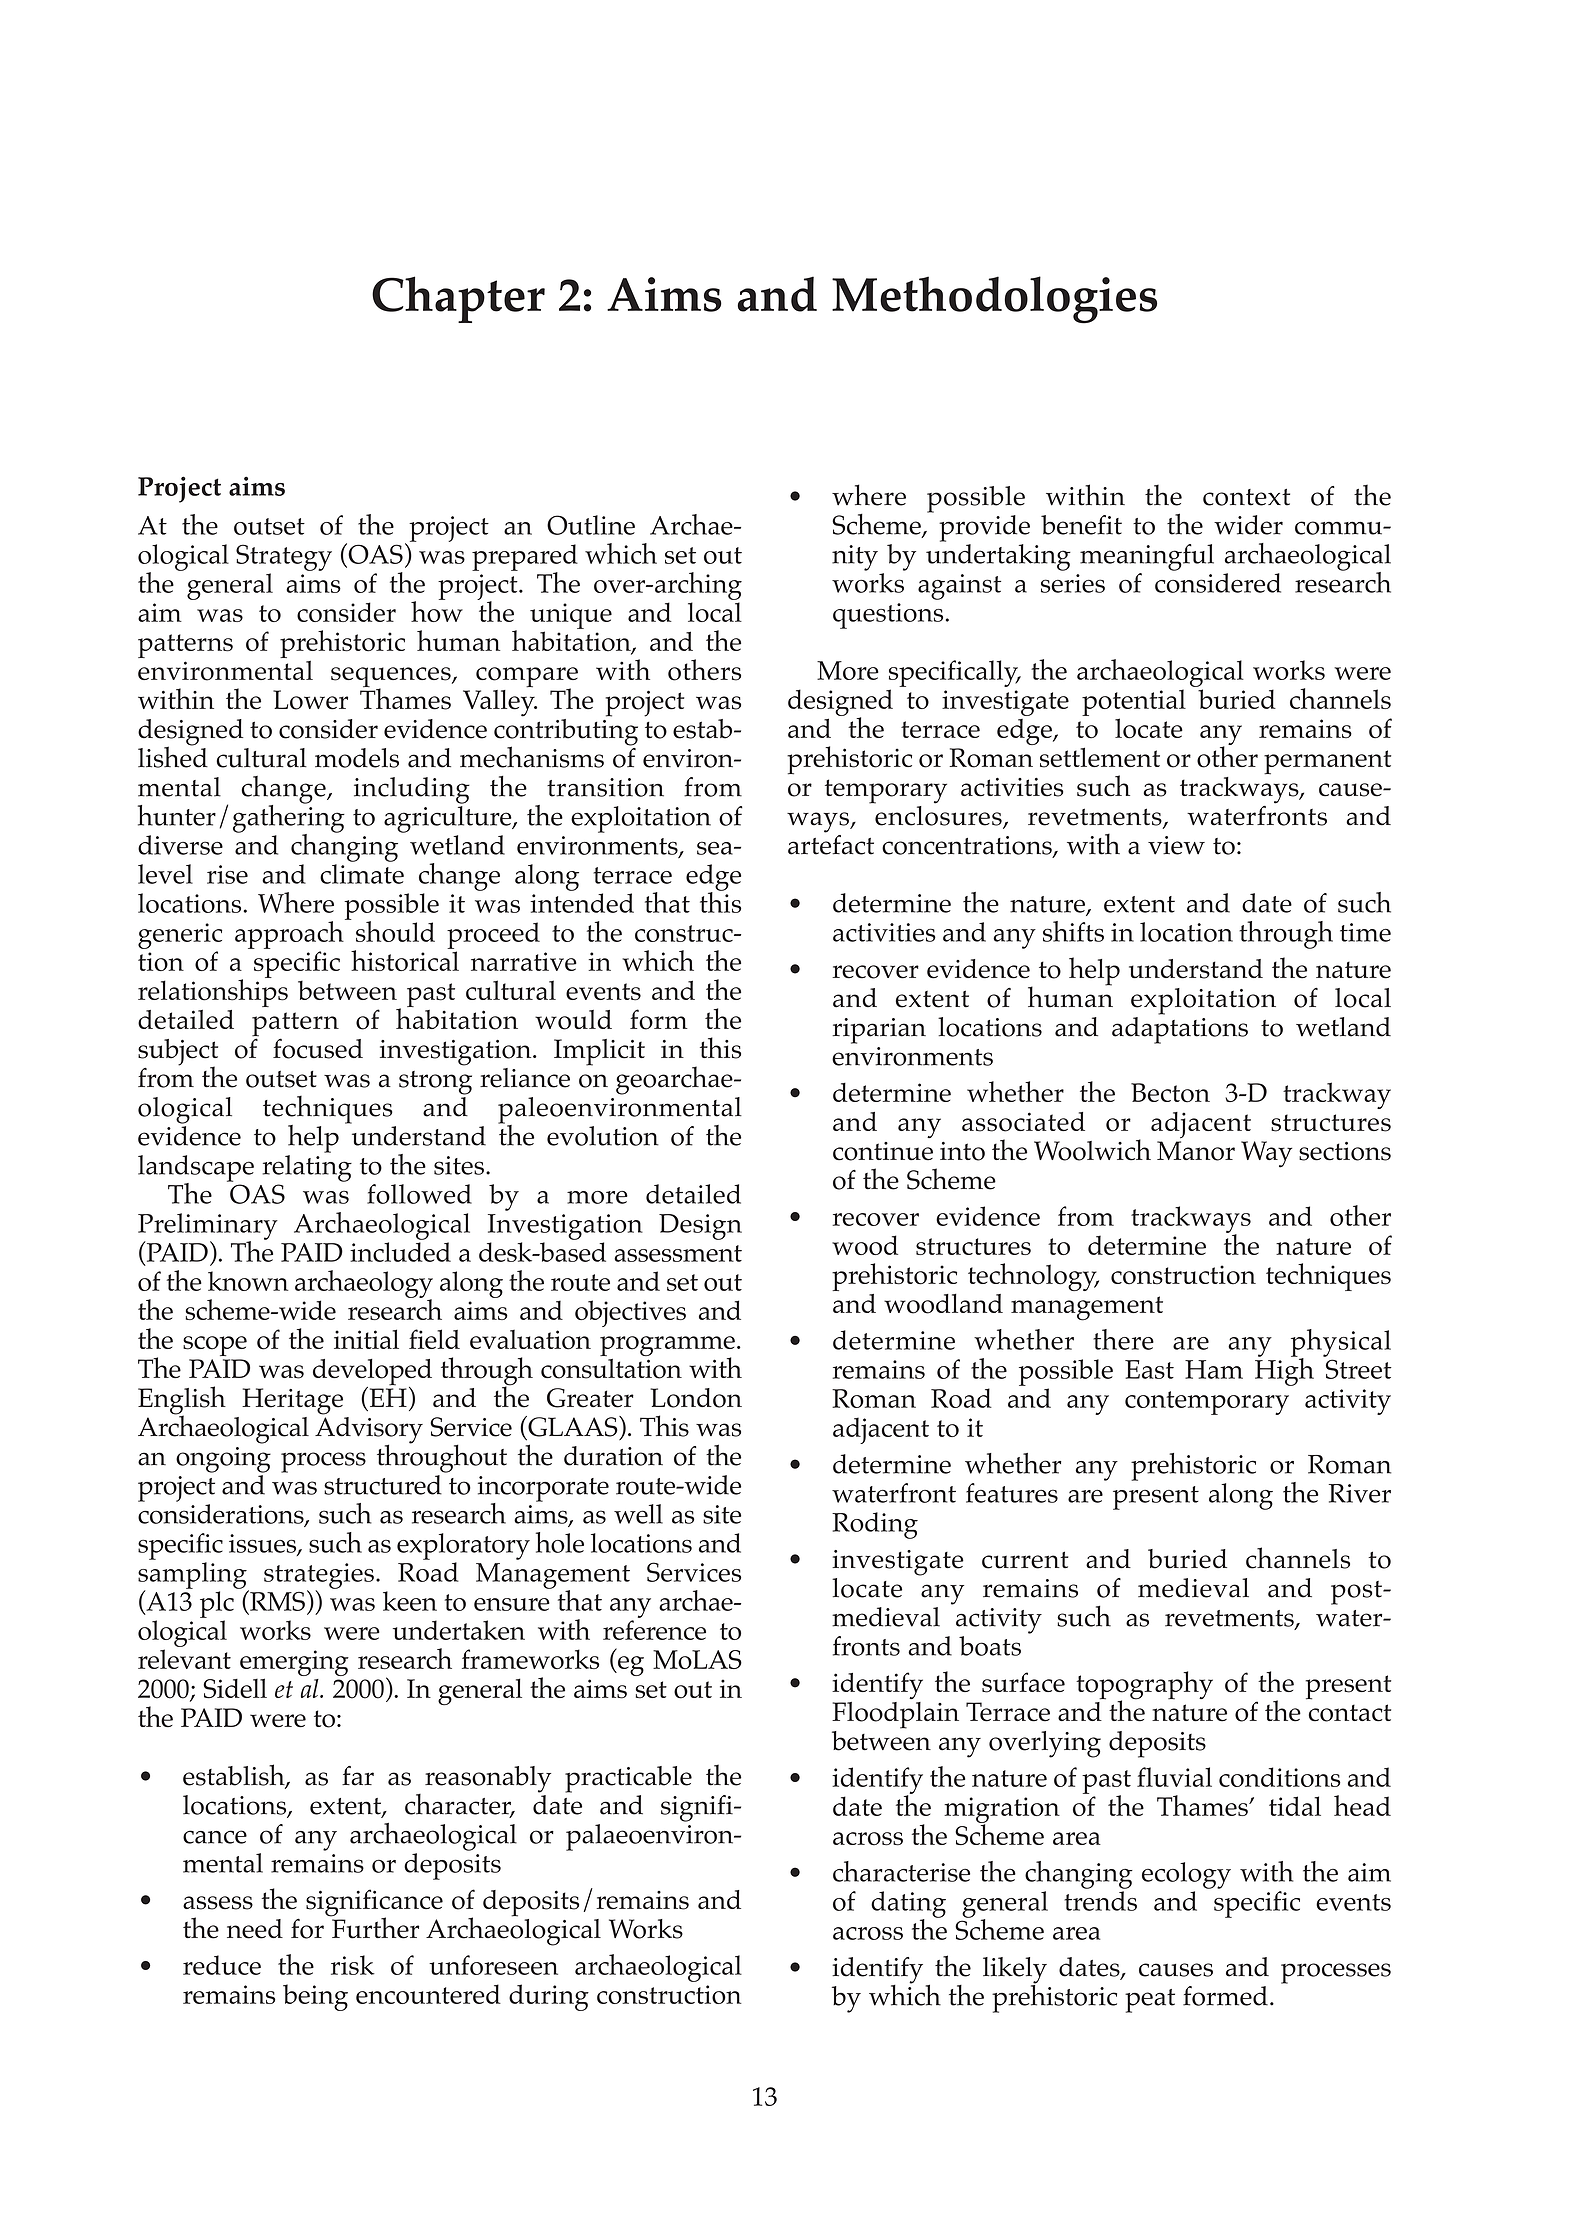 This screenshot has width=1574, height=2226. I want to click on permanent, so click(1327, 762).
